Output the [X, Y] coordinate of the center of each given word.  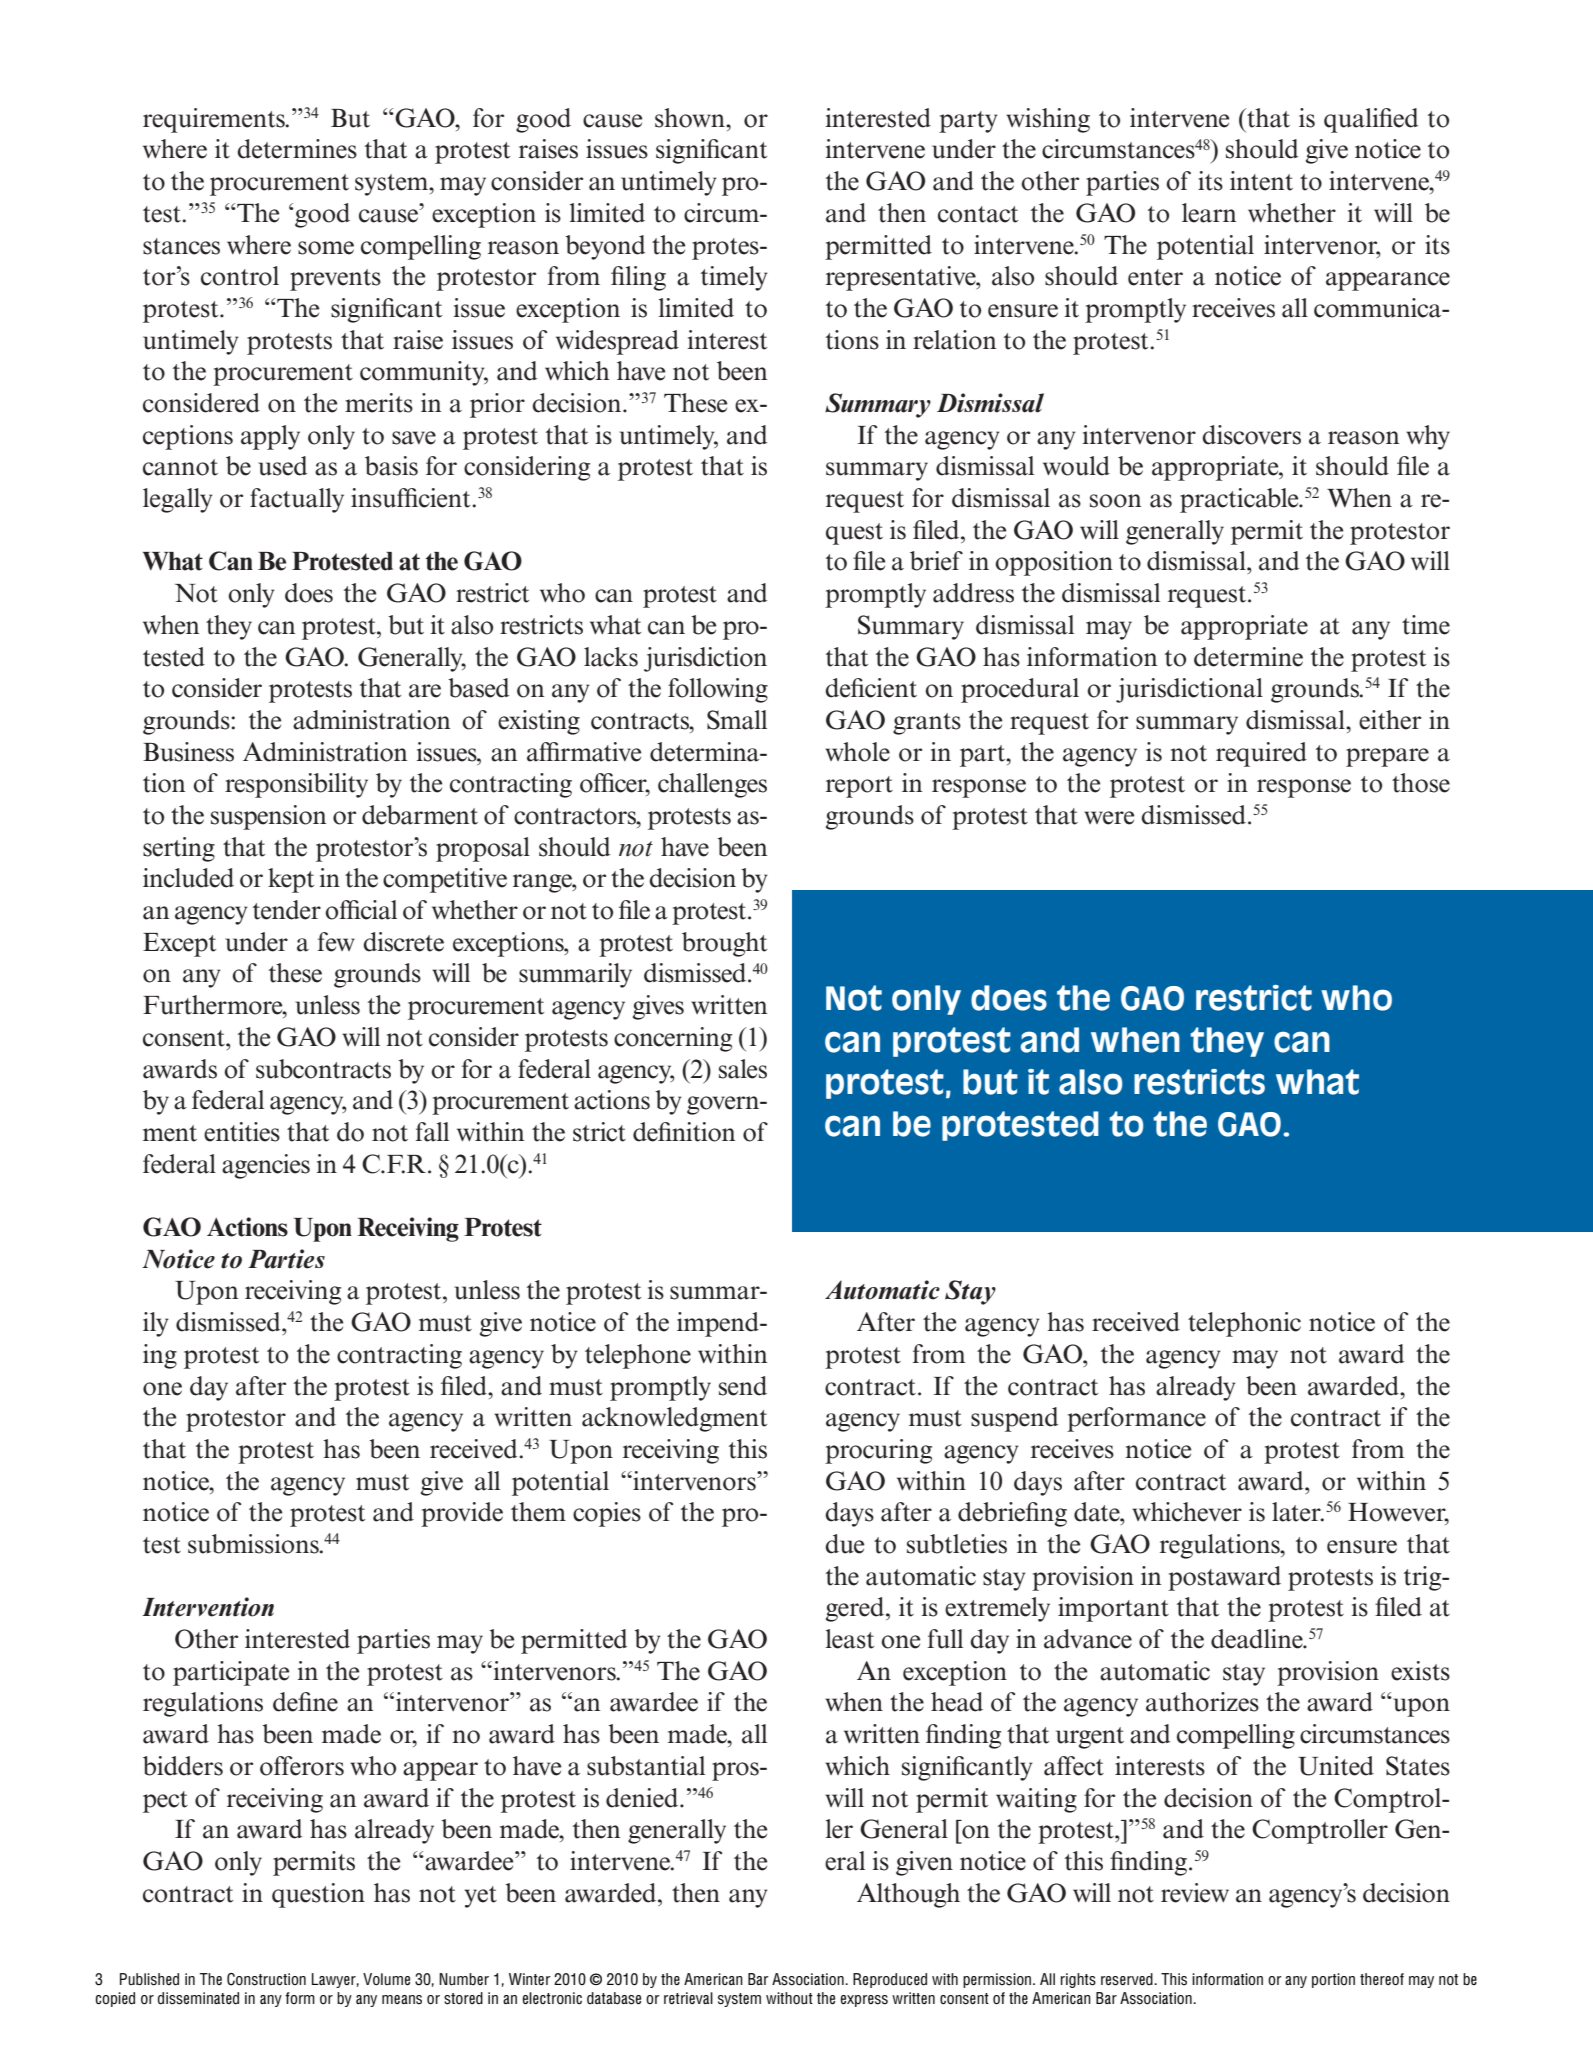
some [326, 248]
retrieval [688, 1998]
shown [691, 118]
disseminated [198, 1998]
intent [1261, 181]
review [1195, 1893]
